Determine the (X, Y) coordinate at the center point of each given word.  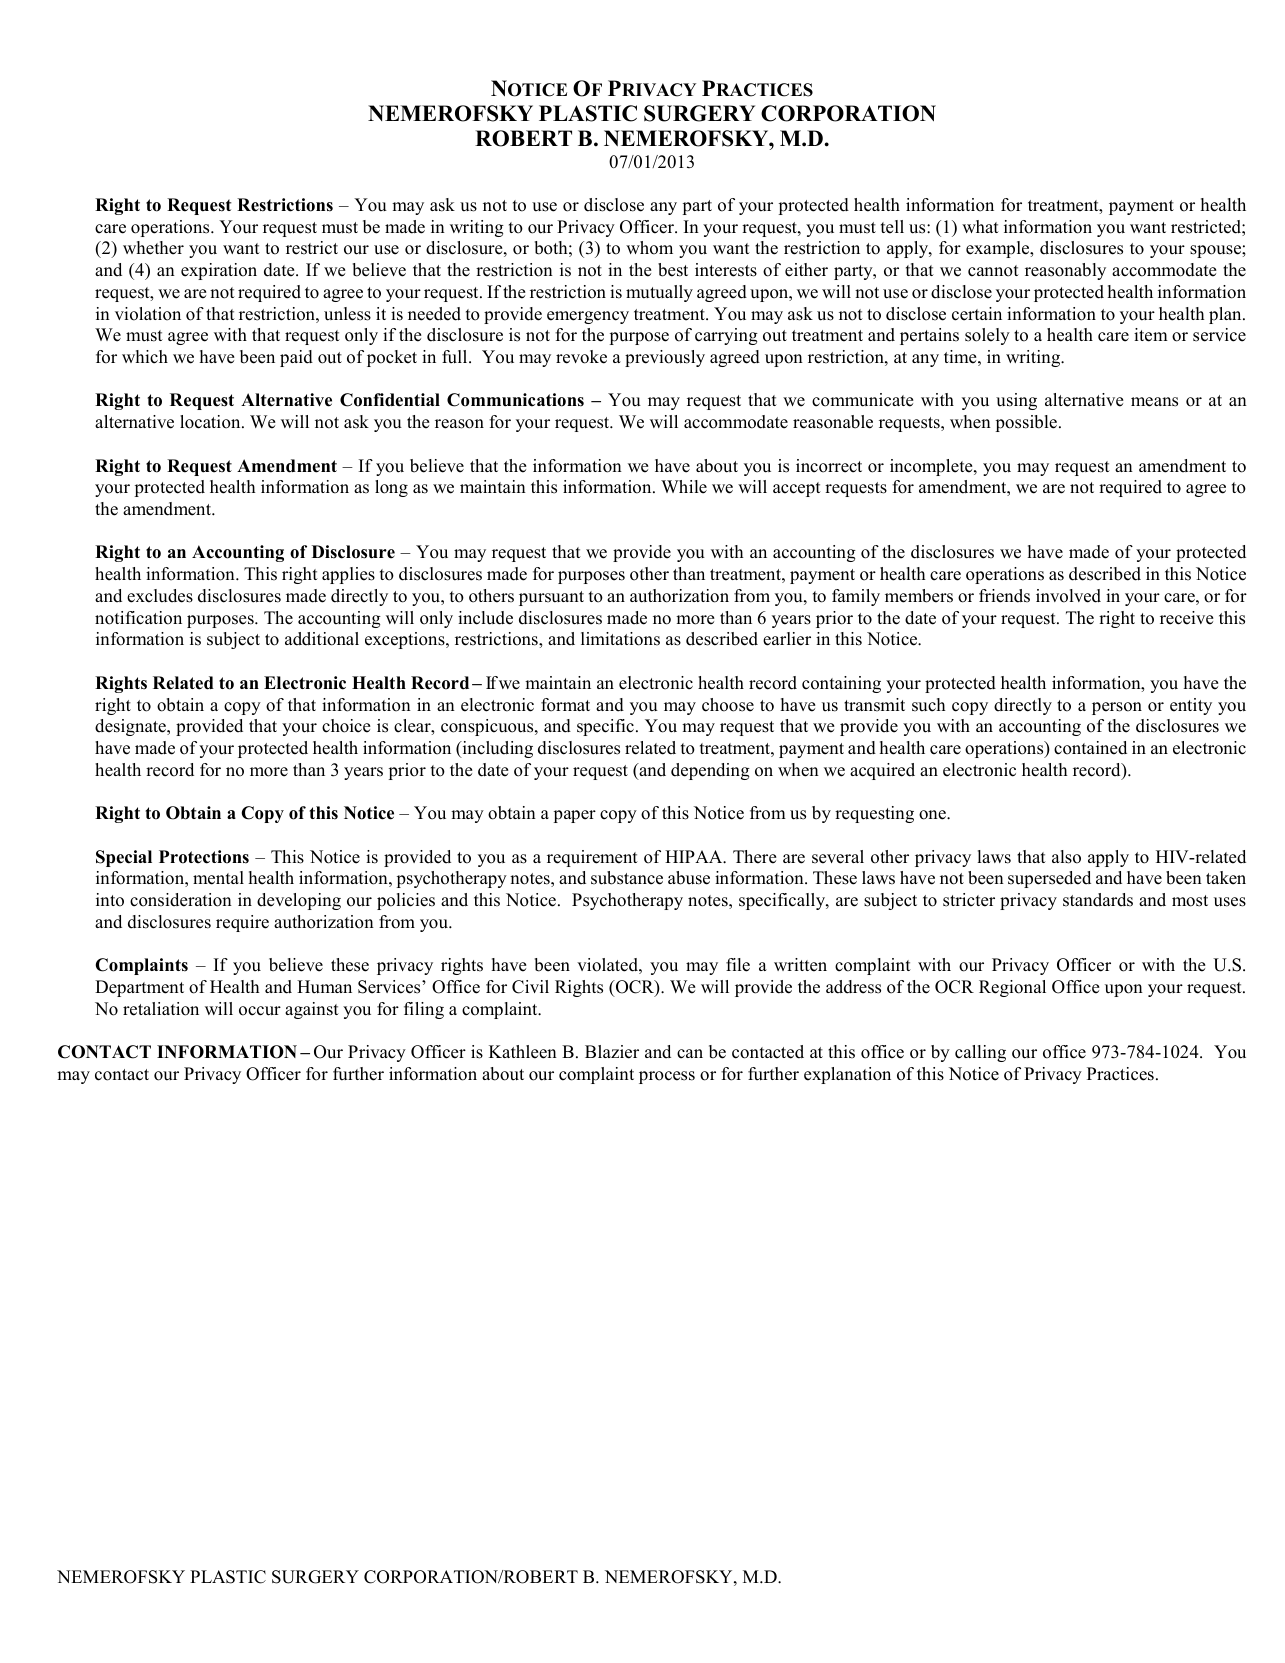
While (684, 487)
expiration (219, 271)
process (667, 1077)
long (391, 488)
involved (1068, 596)
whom (649, 248)
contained (1090, 748)
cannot (993, 271)
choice (346, 726)
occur (260, 1011)
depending (710, 771)
